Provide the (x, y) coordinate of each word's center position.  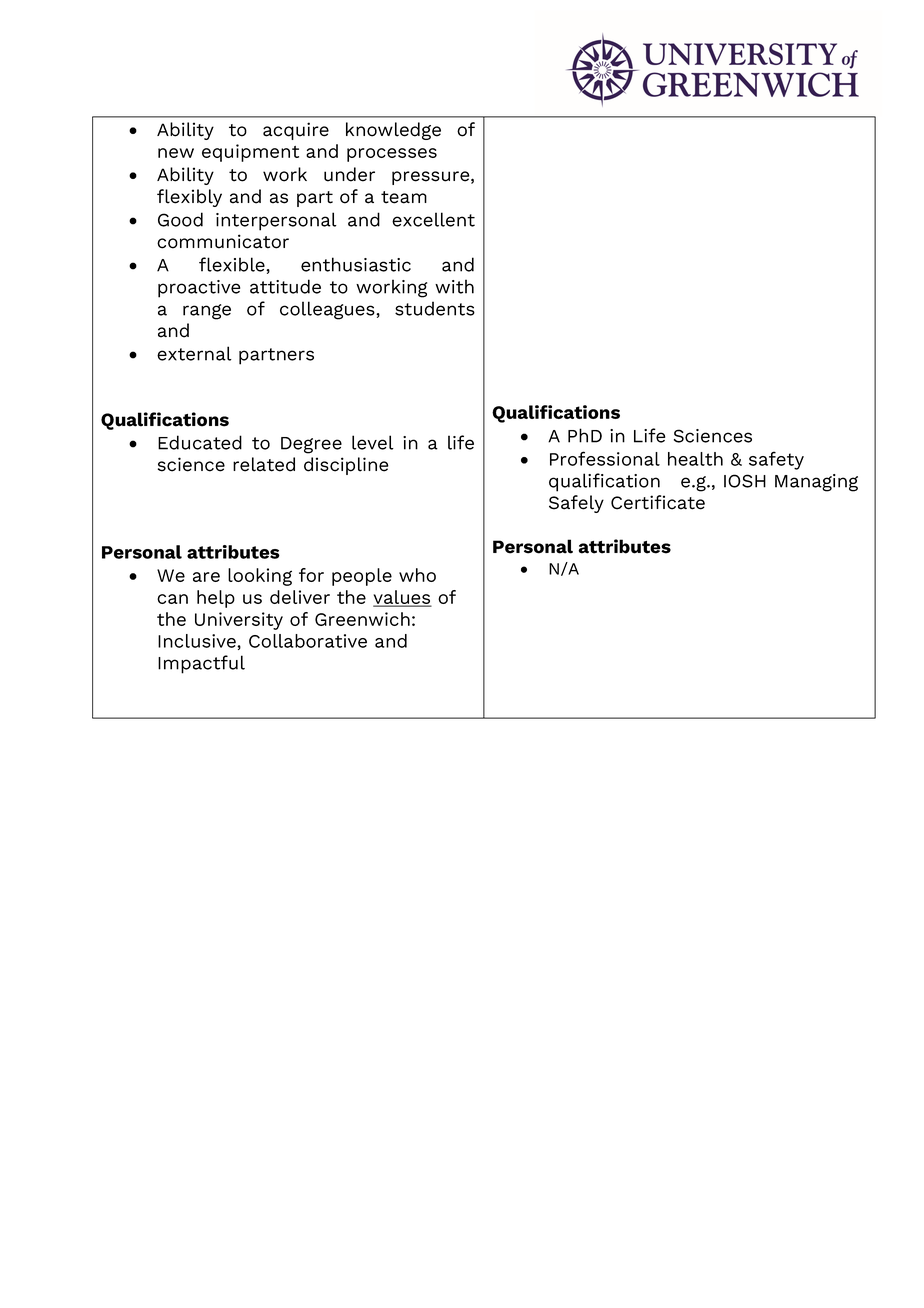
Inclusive (198, 641)
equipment (250, 153)
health (695, 459)
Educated (200, 442)
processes (392, 155)
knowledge (393, 131)
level (373, 442)
